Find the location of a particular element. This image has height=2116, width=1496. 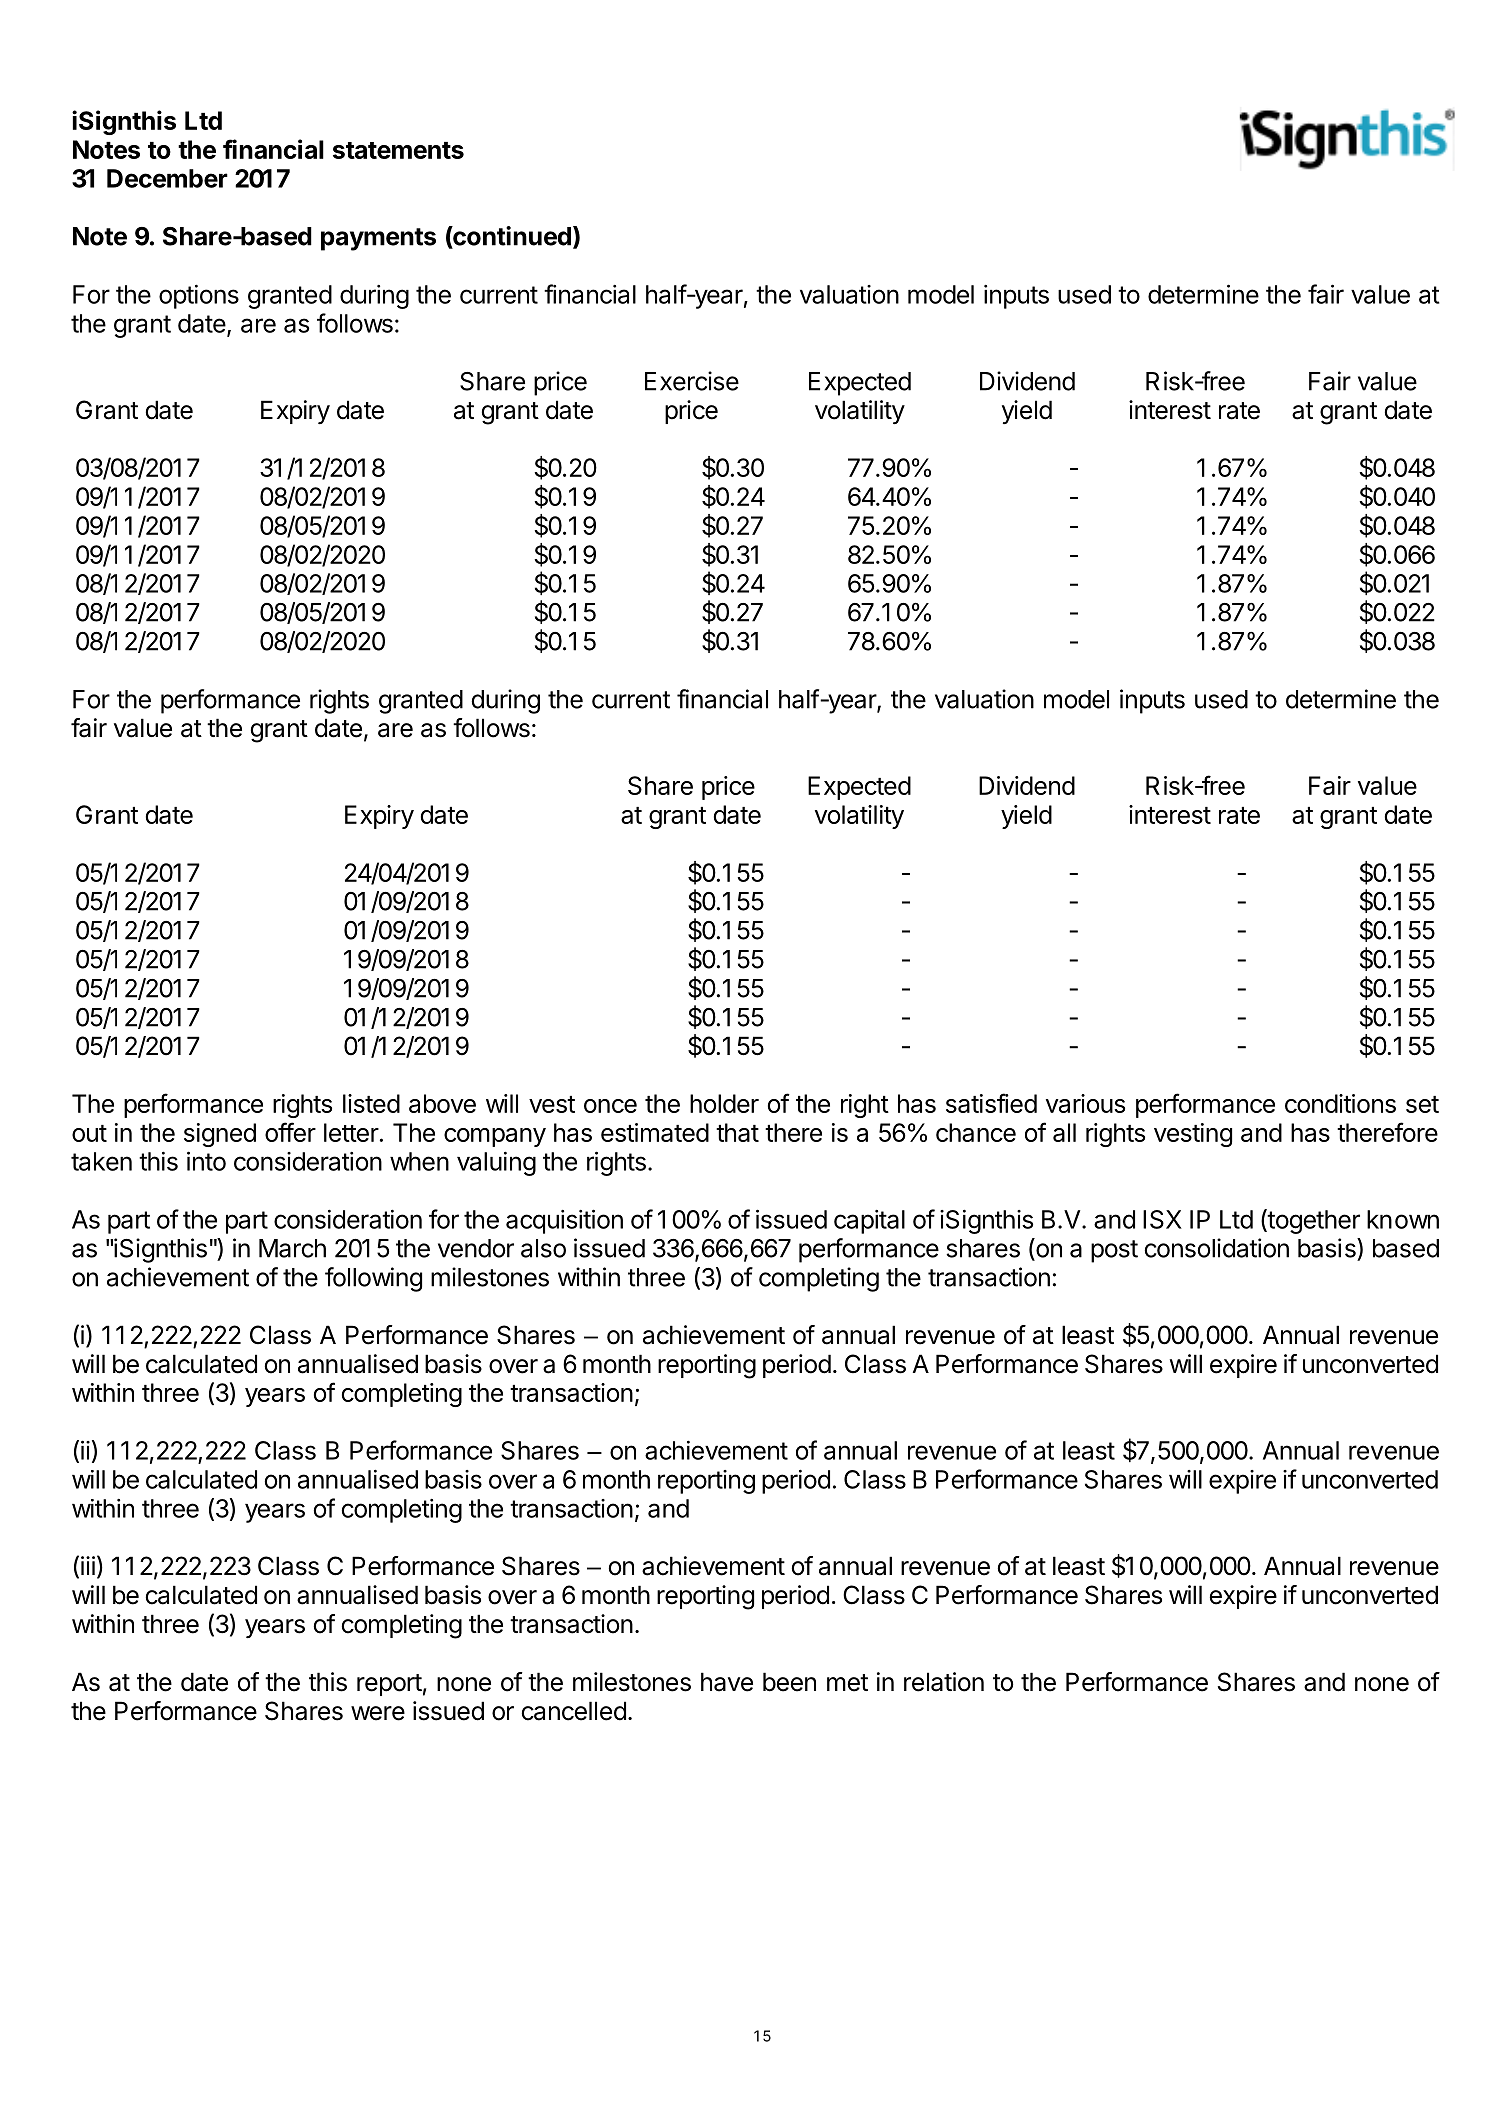

into is located at coordinates (206, 1161).
